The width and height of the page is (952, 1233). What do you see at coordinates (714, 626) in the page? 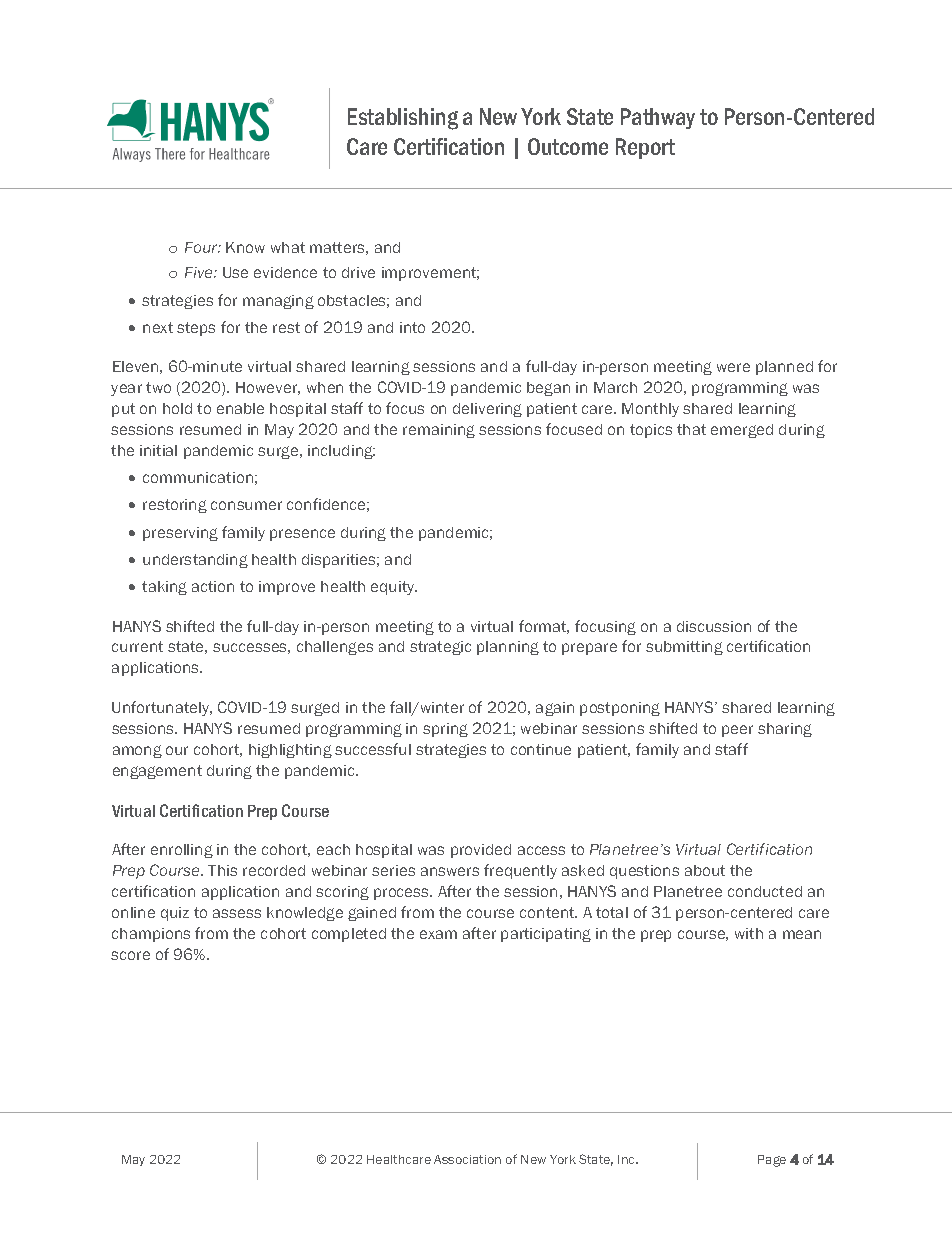
I see `discussion` at bounding box center [714, 626].
